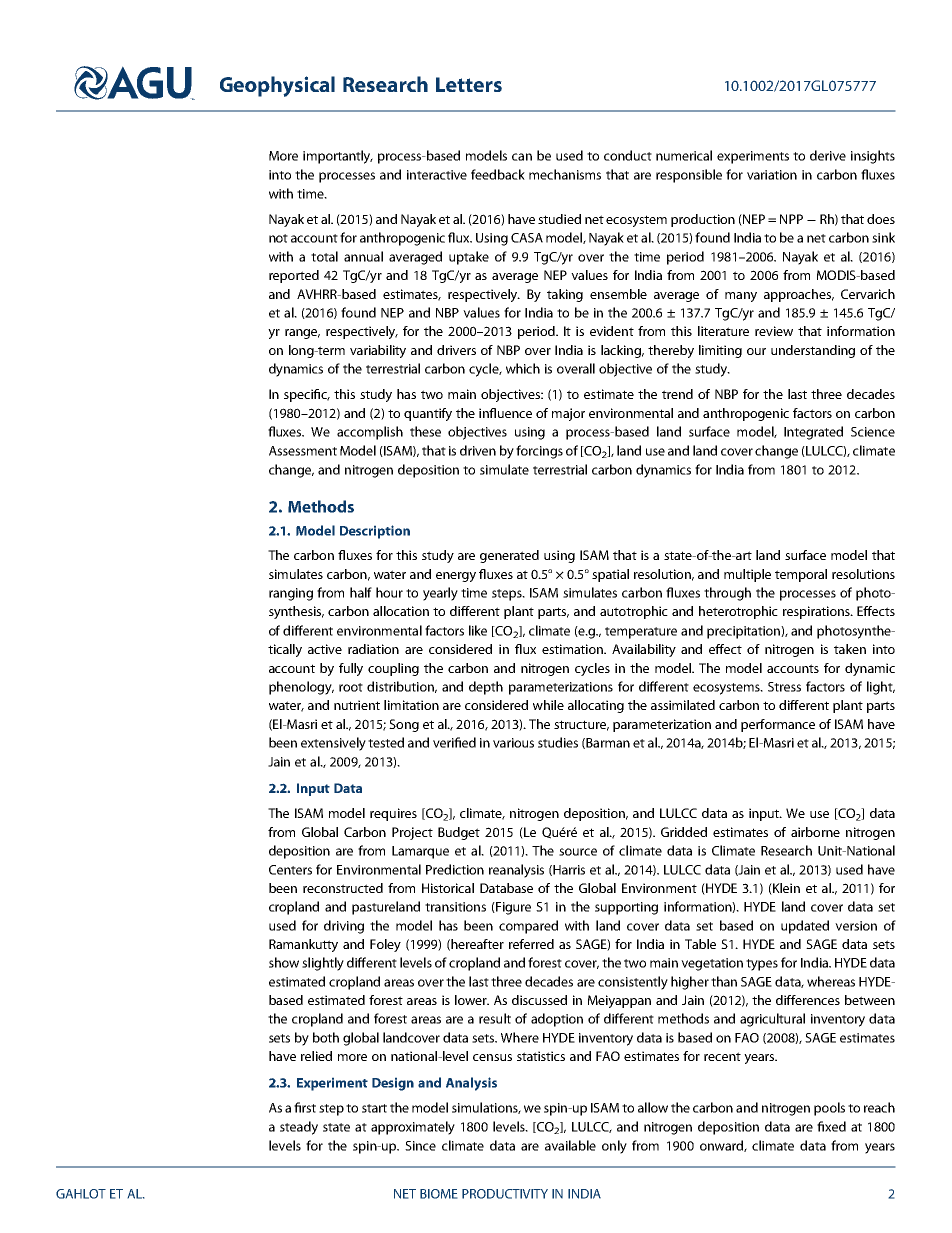  I want to click on estimation, so click(573, 649).
